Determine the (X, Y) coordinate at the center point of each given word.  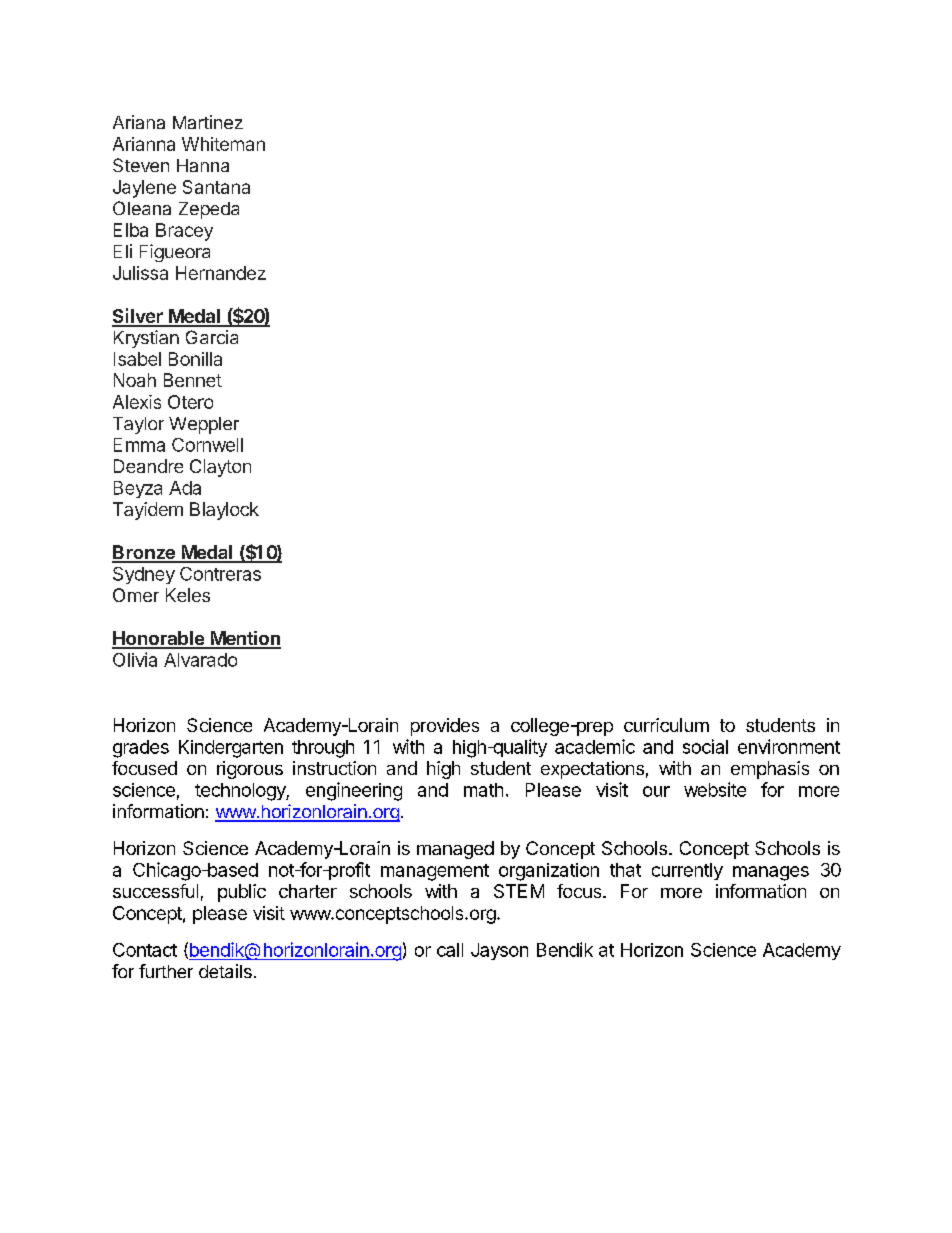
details (225, 971)
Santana (216, 187)
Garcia (212, 337)
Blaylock (224, 511)
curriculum (666, 725)
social (705, 746)
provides (445, 727)
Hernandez (221, 273)
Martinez (208, 122)
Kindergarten (231, 749)
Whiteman (223, 144)
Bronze (144, 553)
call (450, 950)
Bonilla (195, 359)
